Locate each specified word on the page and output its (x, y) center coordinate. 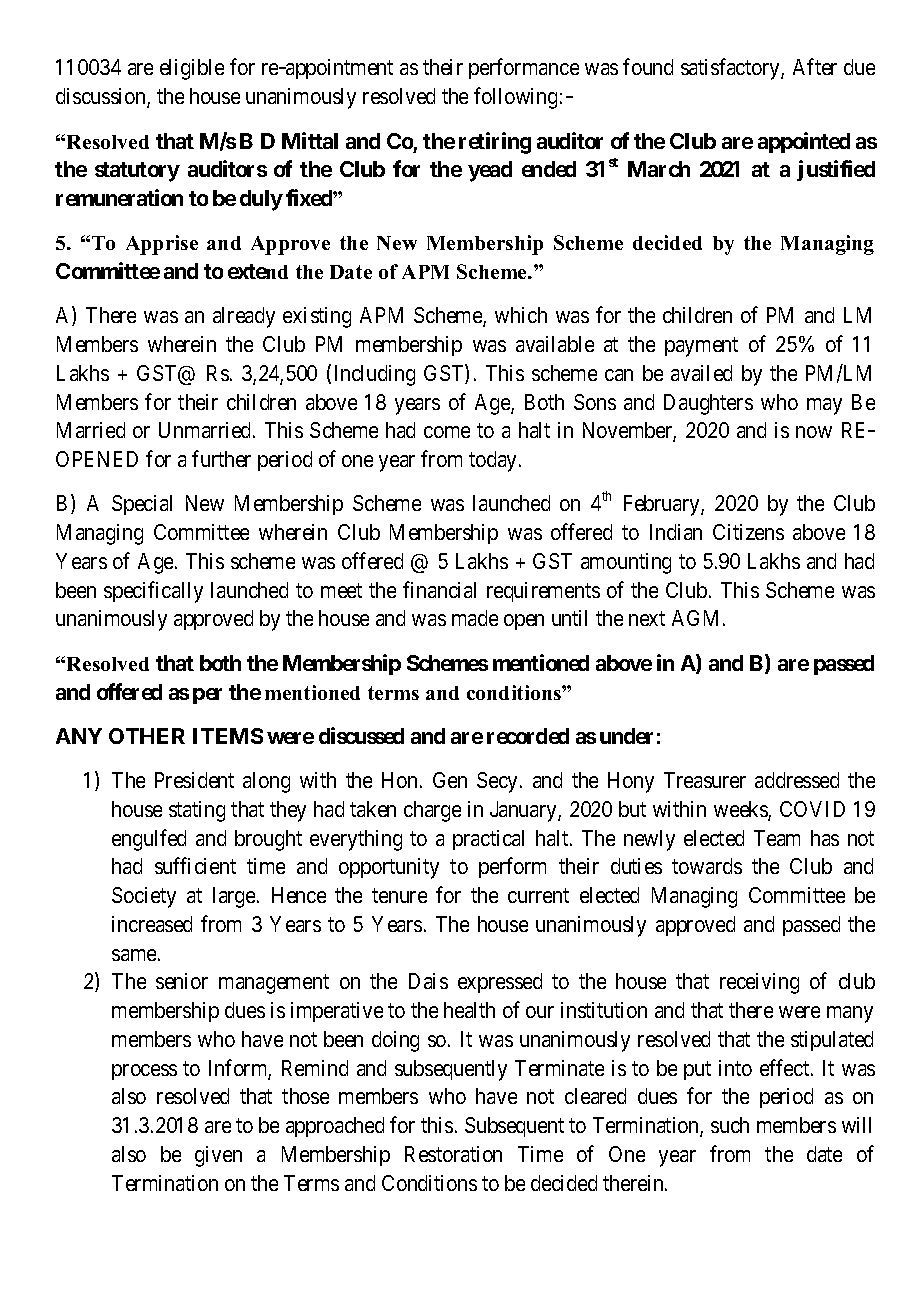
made (475, 618)
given (218, 1156)
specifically (153, 592)
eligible (192, 69)
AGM (698, 618)
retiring (495, 143)
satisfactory (731, 69)
